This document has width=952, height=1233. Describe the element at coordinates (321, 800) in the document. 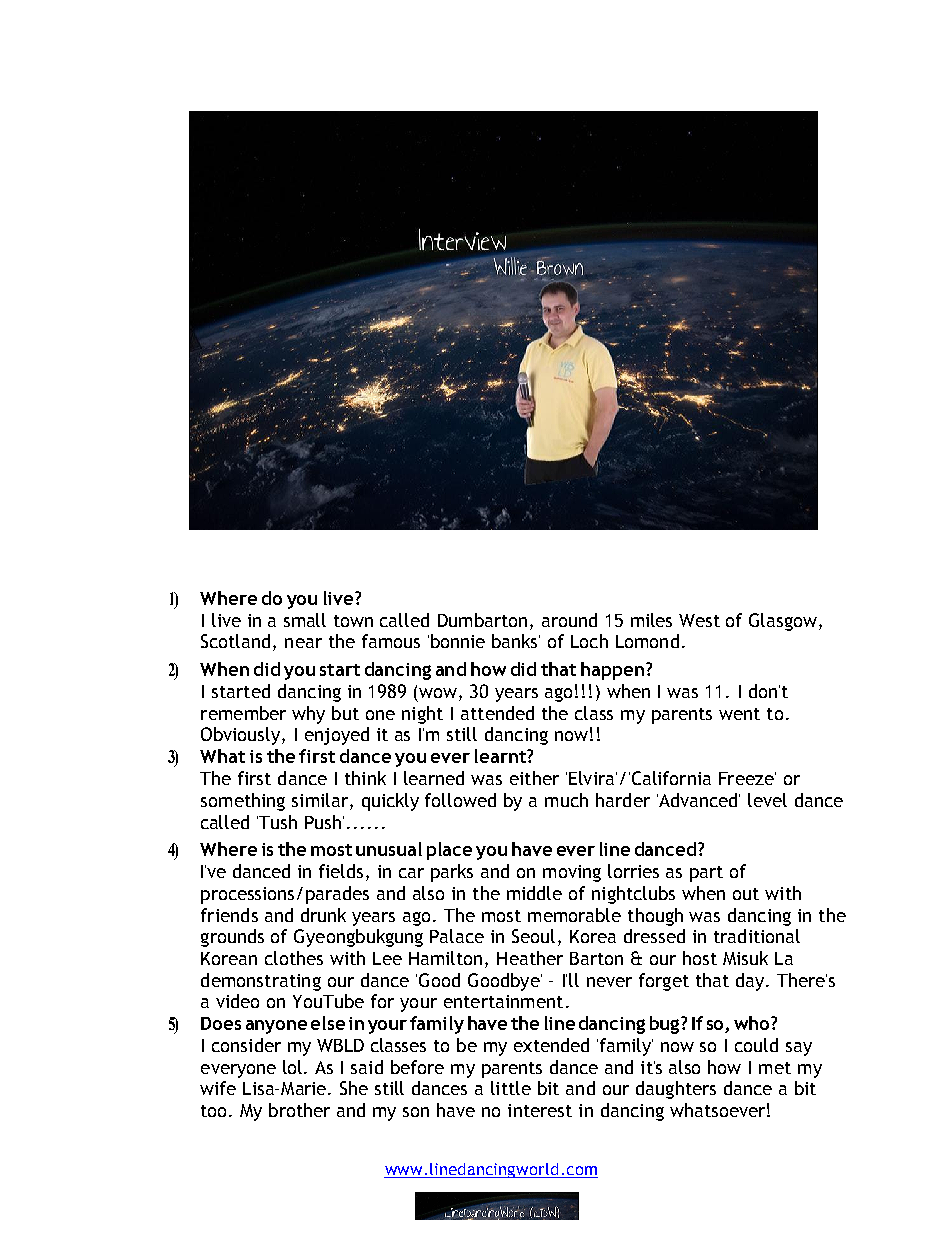

I see `similar` at that location.
